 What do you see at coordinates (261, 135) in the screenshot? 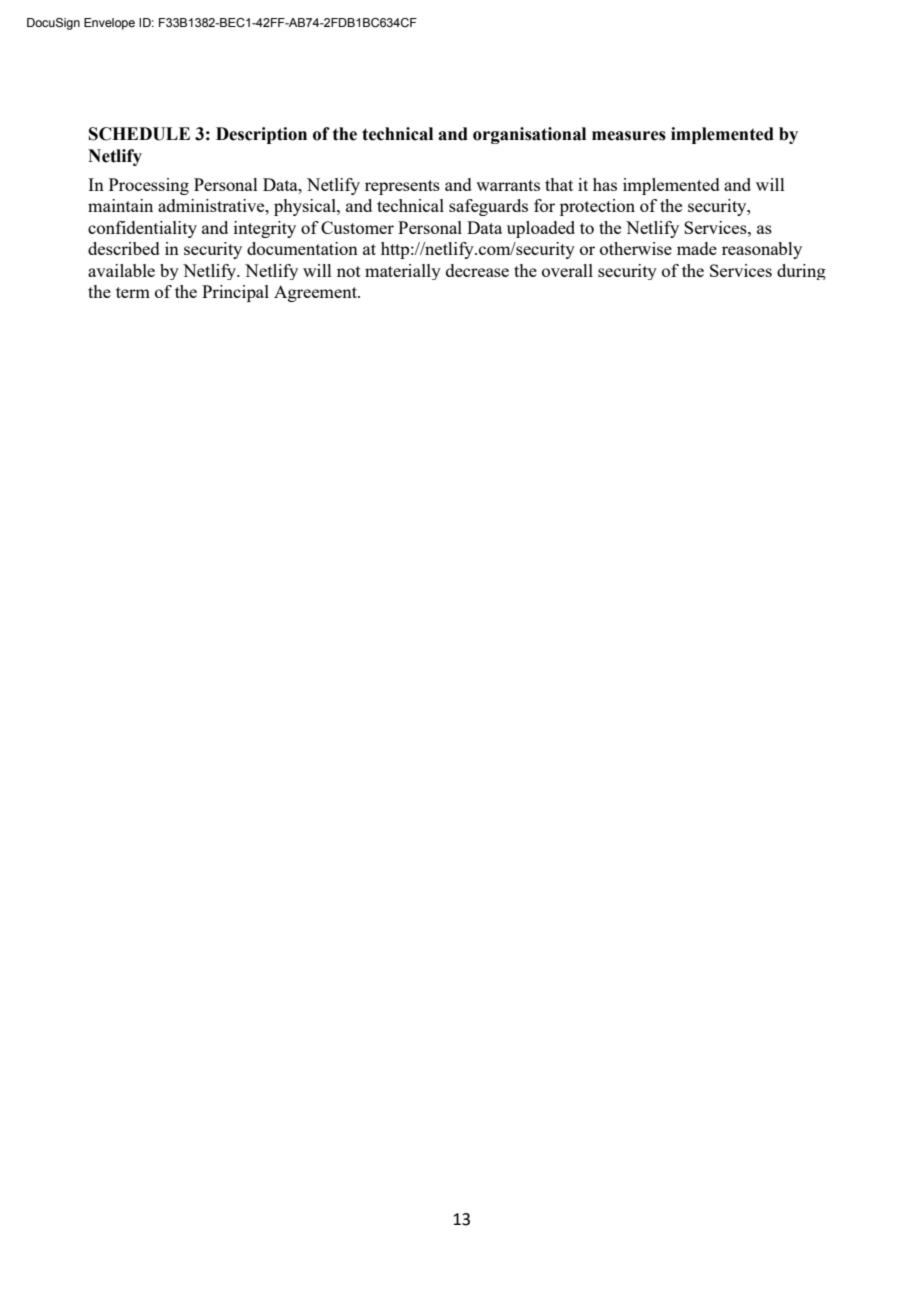
I see `Description` at bounding box center [261, 135].
